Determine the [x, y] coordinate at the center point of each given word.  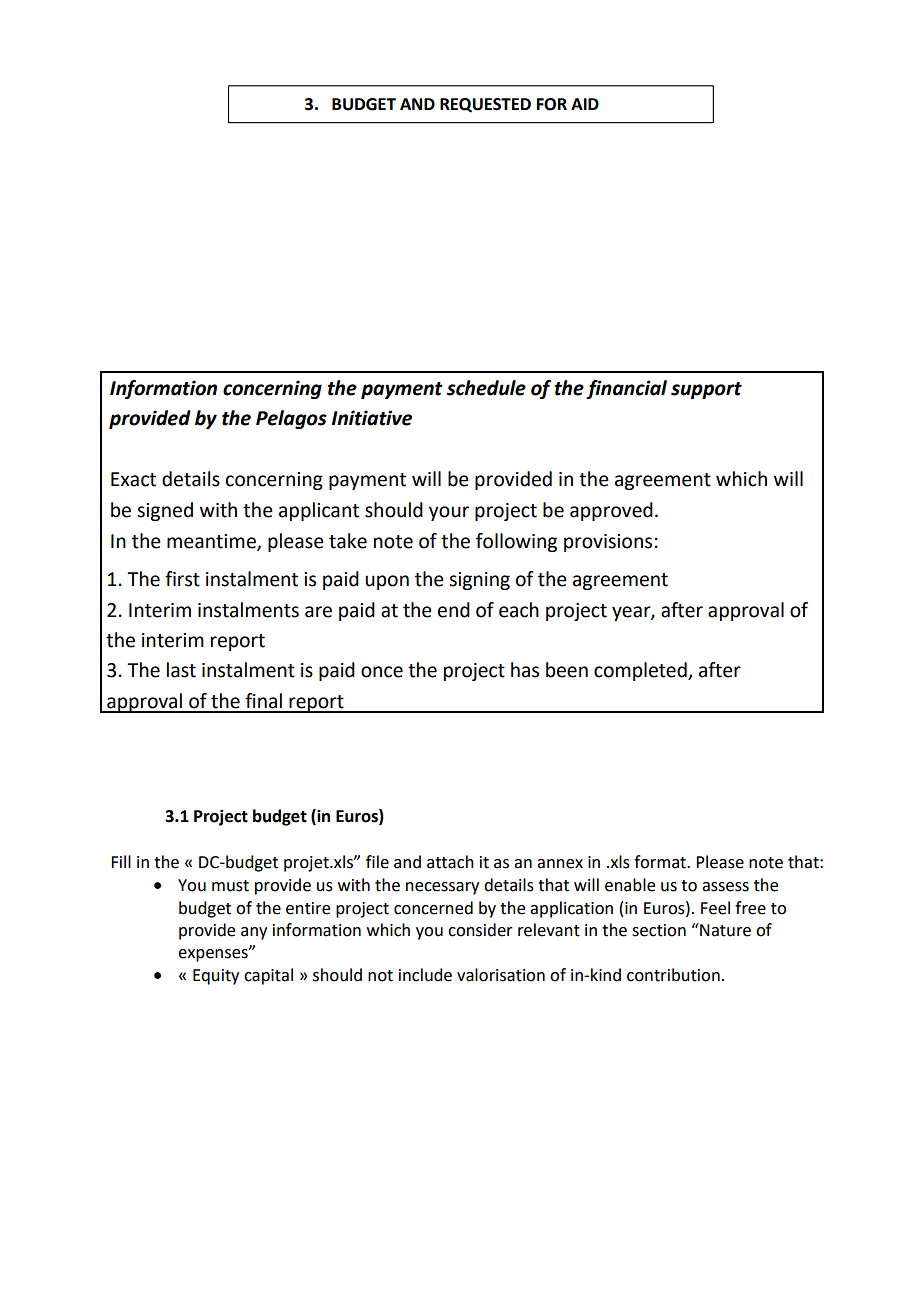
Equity [216, 977]
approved [611, 511]
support [706, 390]
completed [641, 671]
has [525, 670]
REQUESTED [485, 105]
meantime [212, 542]
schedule [486, 388]
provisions [608, 543]
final [263, 701]
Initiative [372, 418]
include [425, 975]
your [449, 513]
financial [626, 389]
